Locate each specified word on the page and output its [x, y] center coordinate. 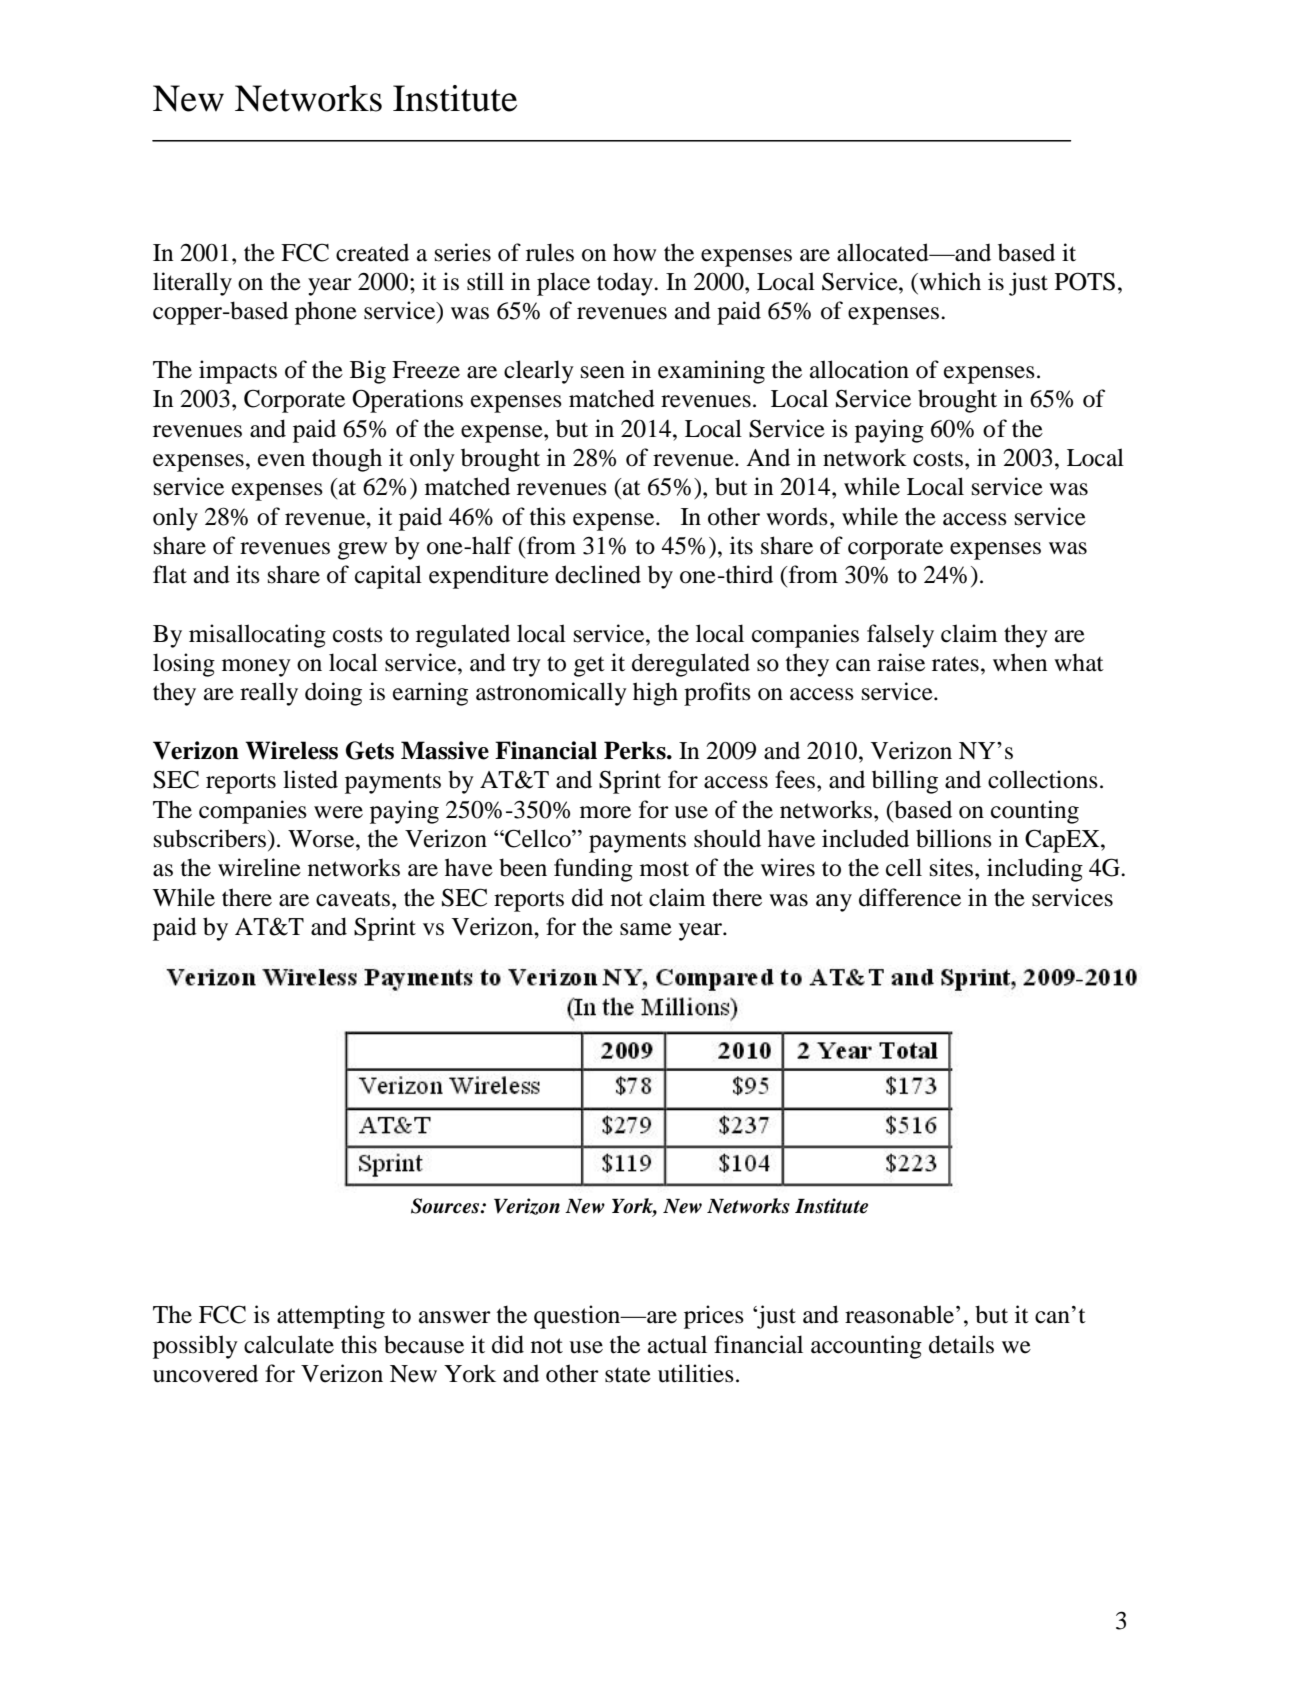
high [655, 694]
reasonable [901, 1314]
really [269, 694]
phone [326, 313]
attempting [331, 1317]
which [949, 281]
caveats [354, 899]
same [646, 929]
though [347, 460]
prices [714, 1317]
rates [955, 664]
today [626, 284]
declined [598, 574]
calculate [289, 1344]
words [797, 516]
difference [910, 897]
